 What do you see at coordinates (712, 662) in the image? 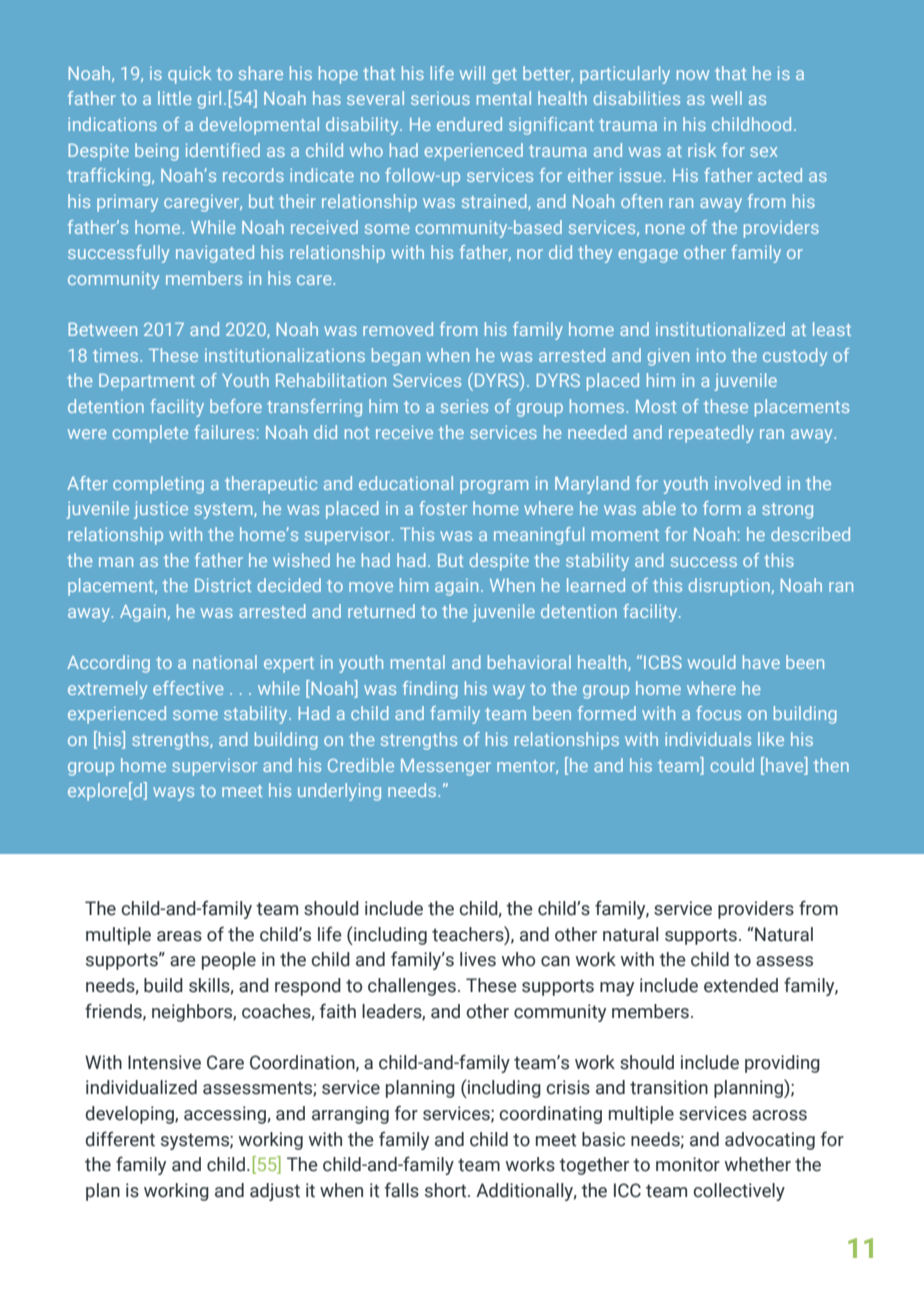
I see `would` at bounding box center [712, 662].
